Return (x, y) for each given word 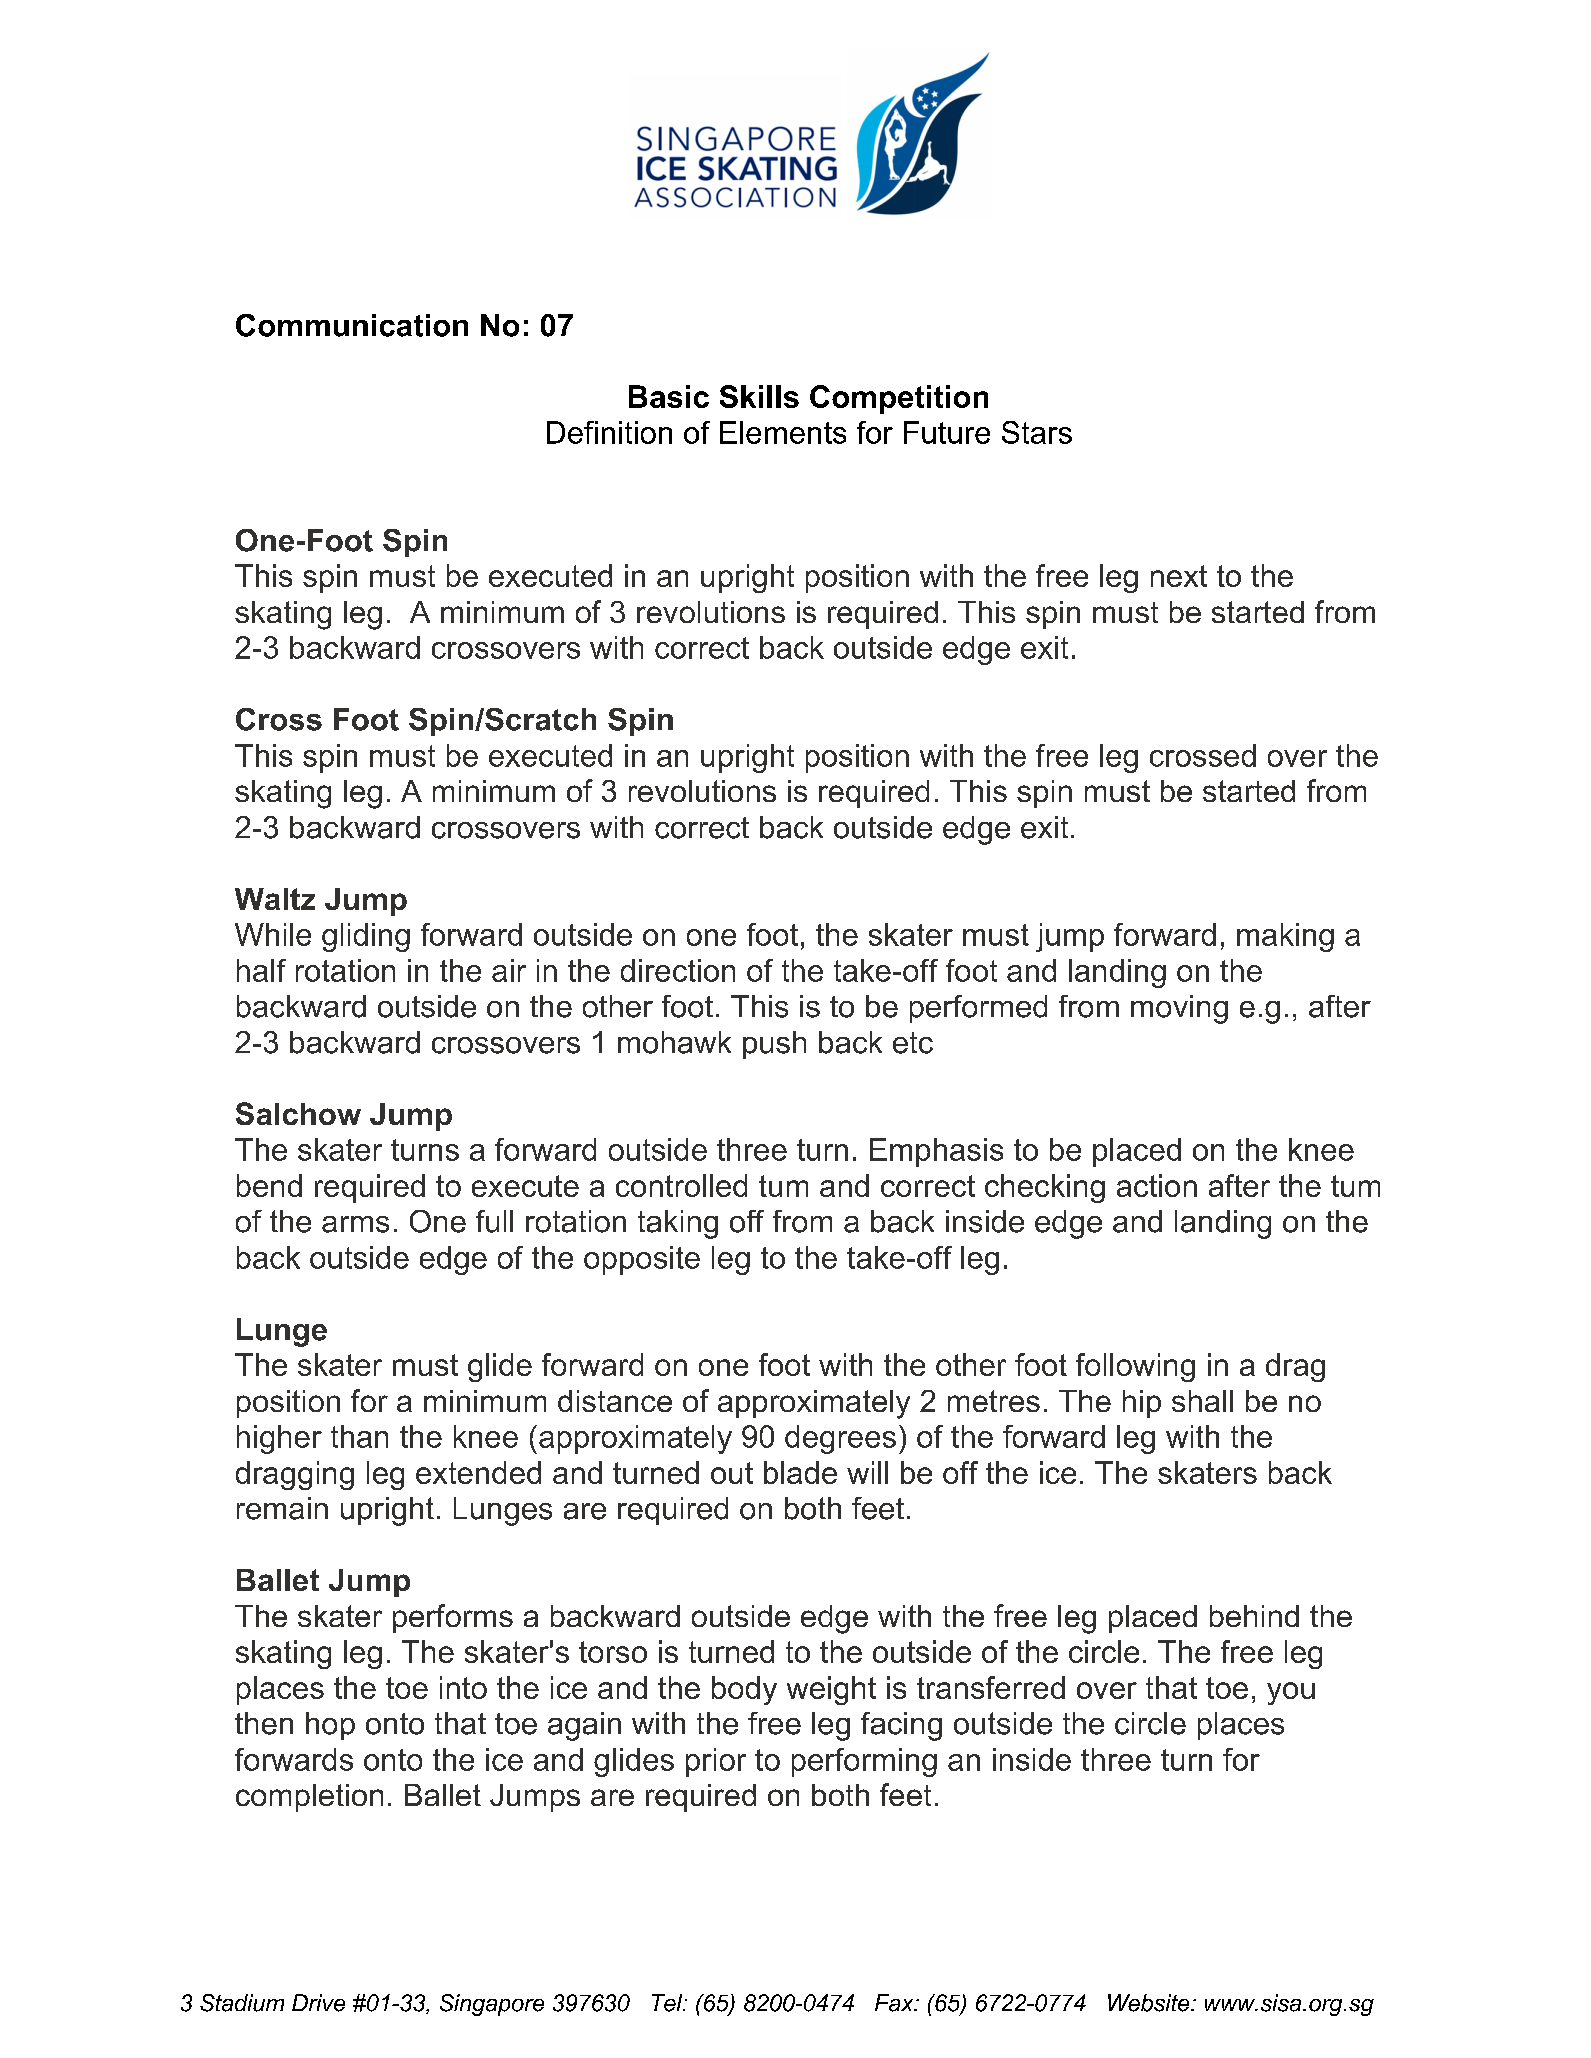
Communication (352, 325)
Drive (318, 2003)
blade (800, 1472)
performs (453, 1618)
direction (678, 970)
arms (355, 1224)
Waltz (275, 899)
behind (1254, 1616)
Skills (759, 396)
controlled (681, 1185)
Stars (1037, 432)
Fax (895, 2003)
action (1157, 1185)
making (1285, 937)
